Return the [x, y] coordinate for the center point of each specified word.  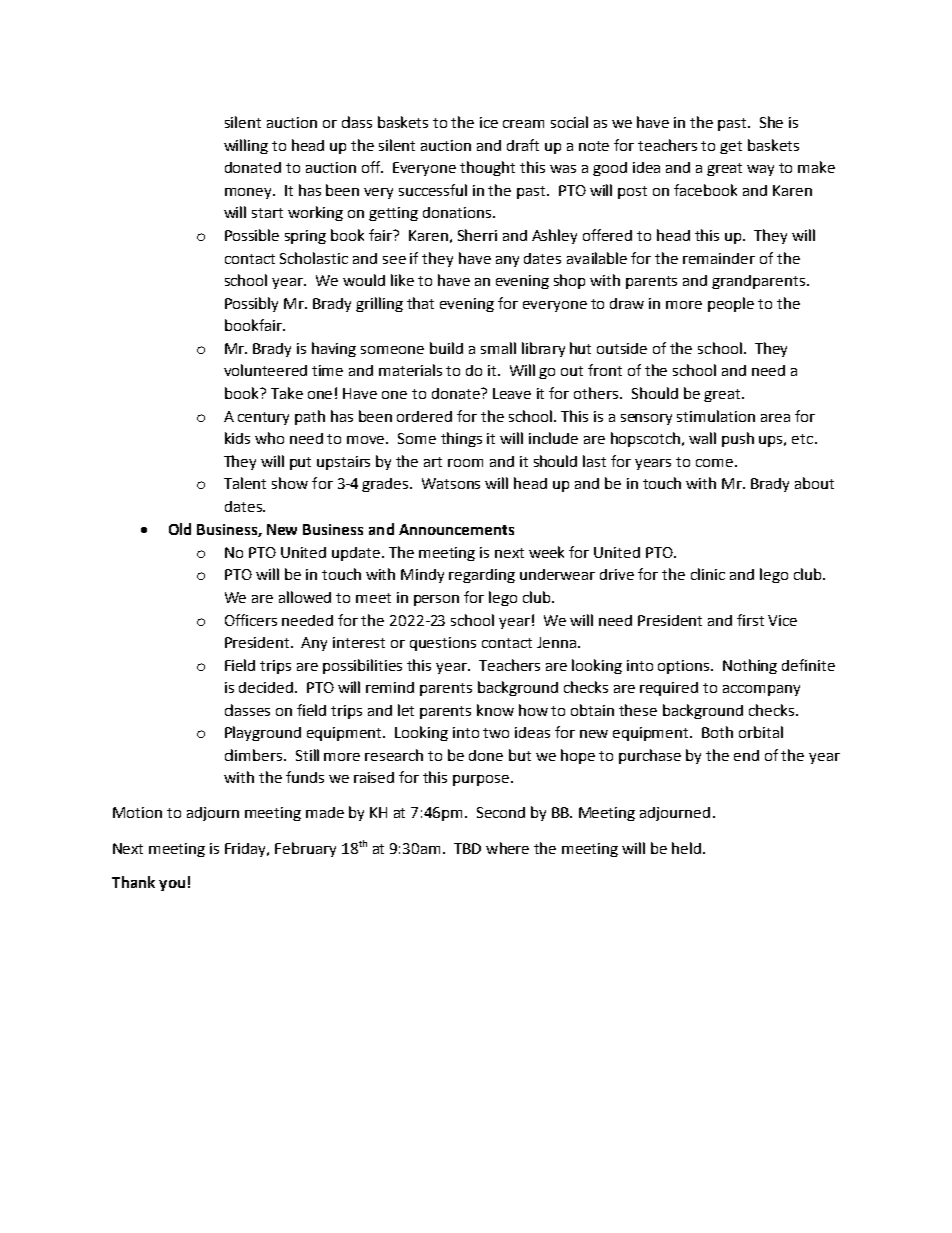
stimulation [716, 416]
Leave [512, 393]
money [249, 193]
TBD [467, 848]
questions [443, 644]
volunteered [265, 370]
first [750, 620]
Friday [247, 850]
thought [487, 168]
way [760, 170]
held [688, 848]
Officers [251, 620]
